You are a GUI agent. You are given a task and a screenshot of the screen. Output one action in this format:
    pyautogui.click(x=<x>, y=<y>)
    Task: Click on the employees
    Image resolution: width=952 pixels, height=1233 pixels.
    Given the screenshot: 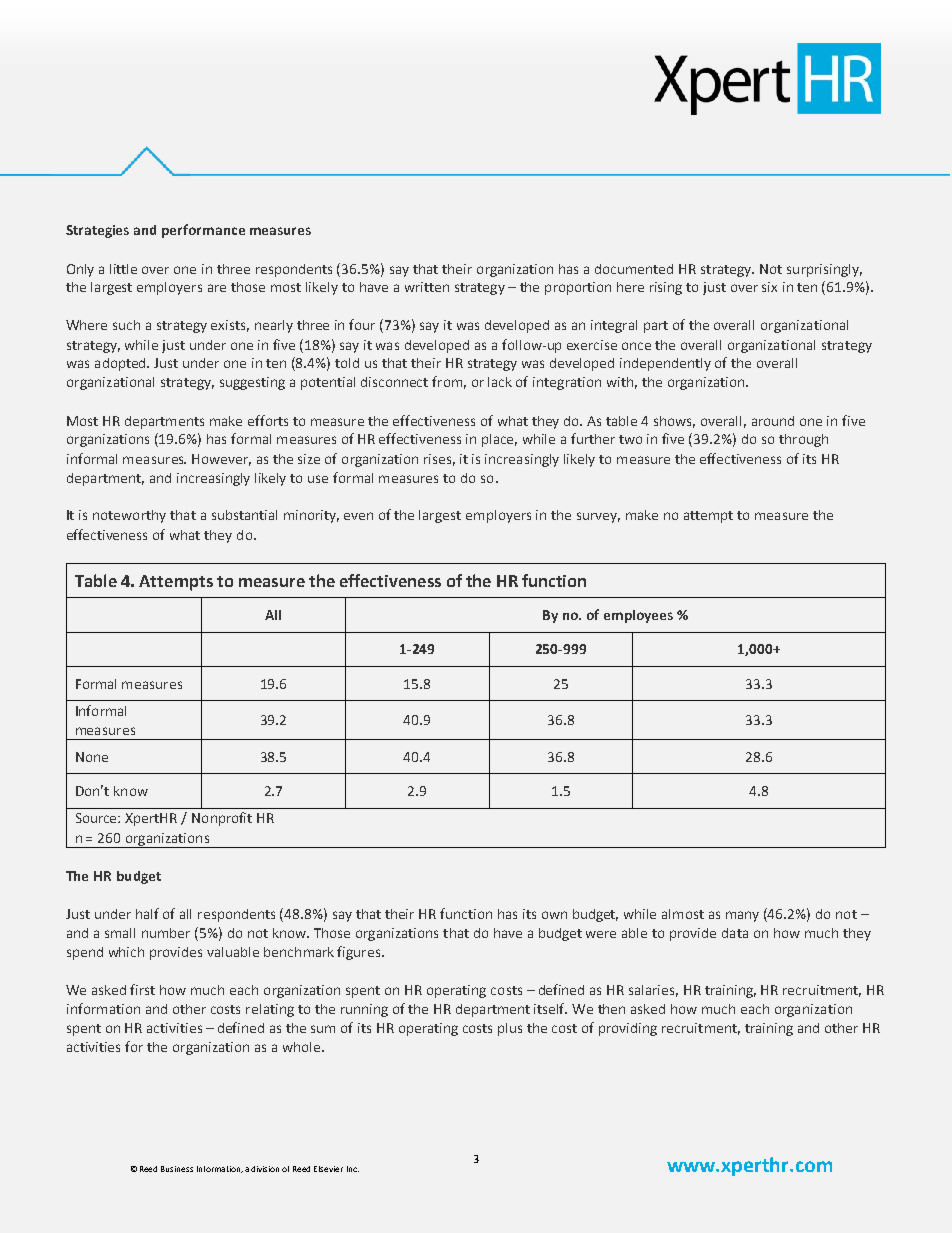 What is the action you would take?
    pyautogui.click(x=638, y=616)
